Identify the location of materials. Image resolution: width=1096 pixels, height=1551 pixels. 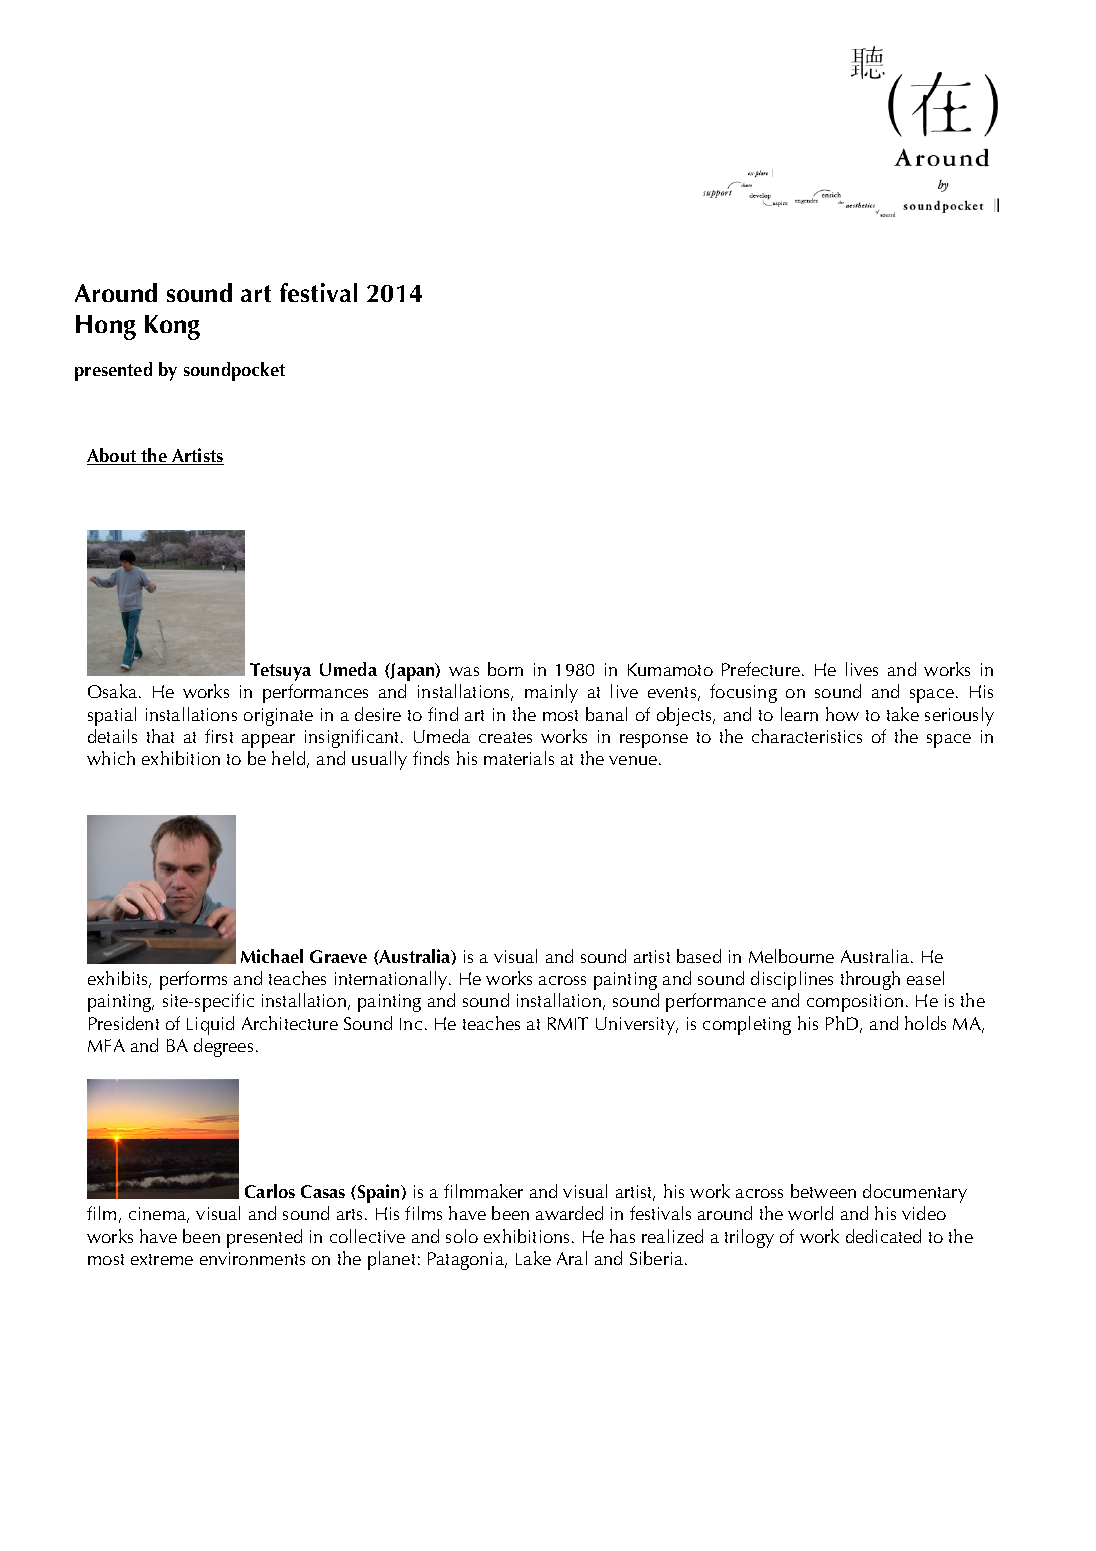
(519, 758).
